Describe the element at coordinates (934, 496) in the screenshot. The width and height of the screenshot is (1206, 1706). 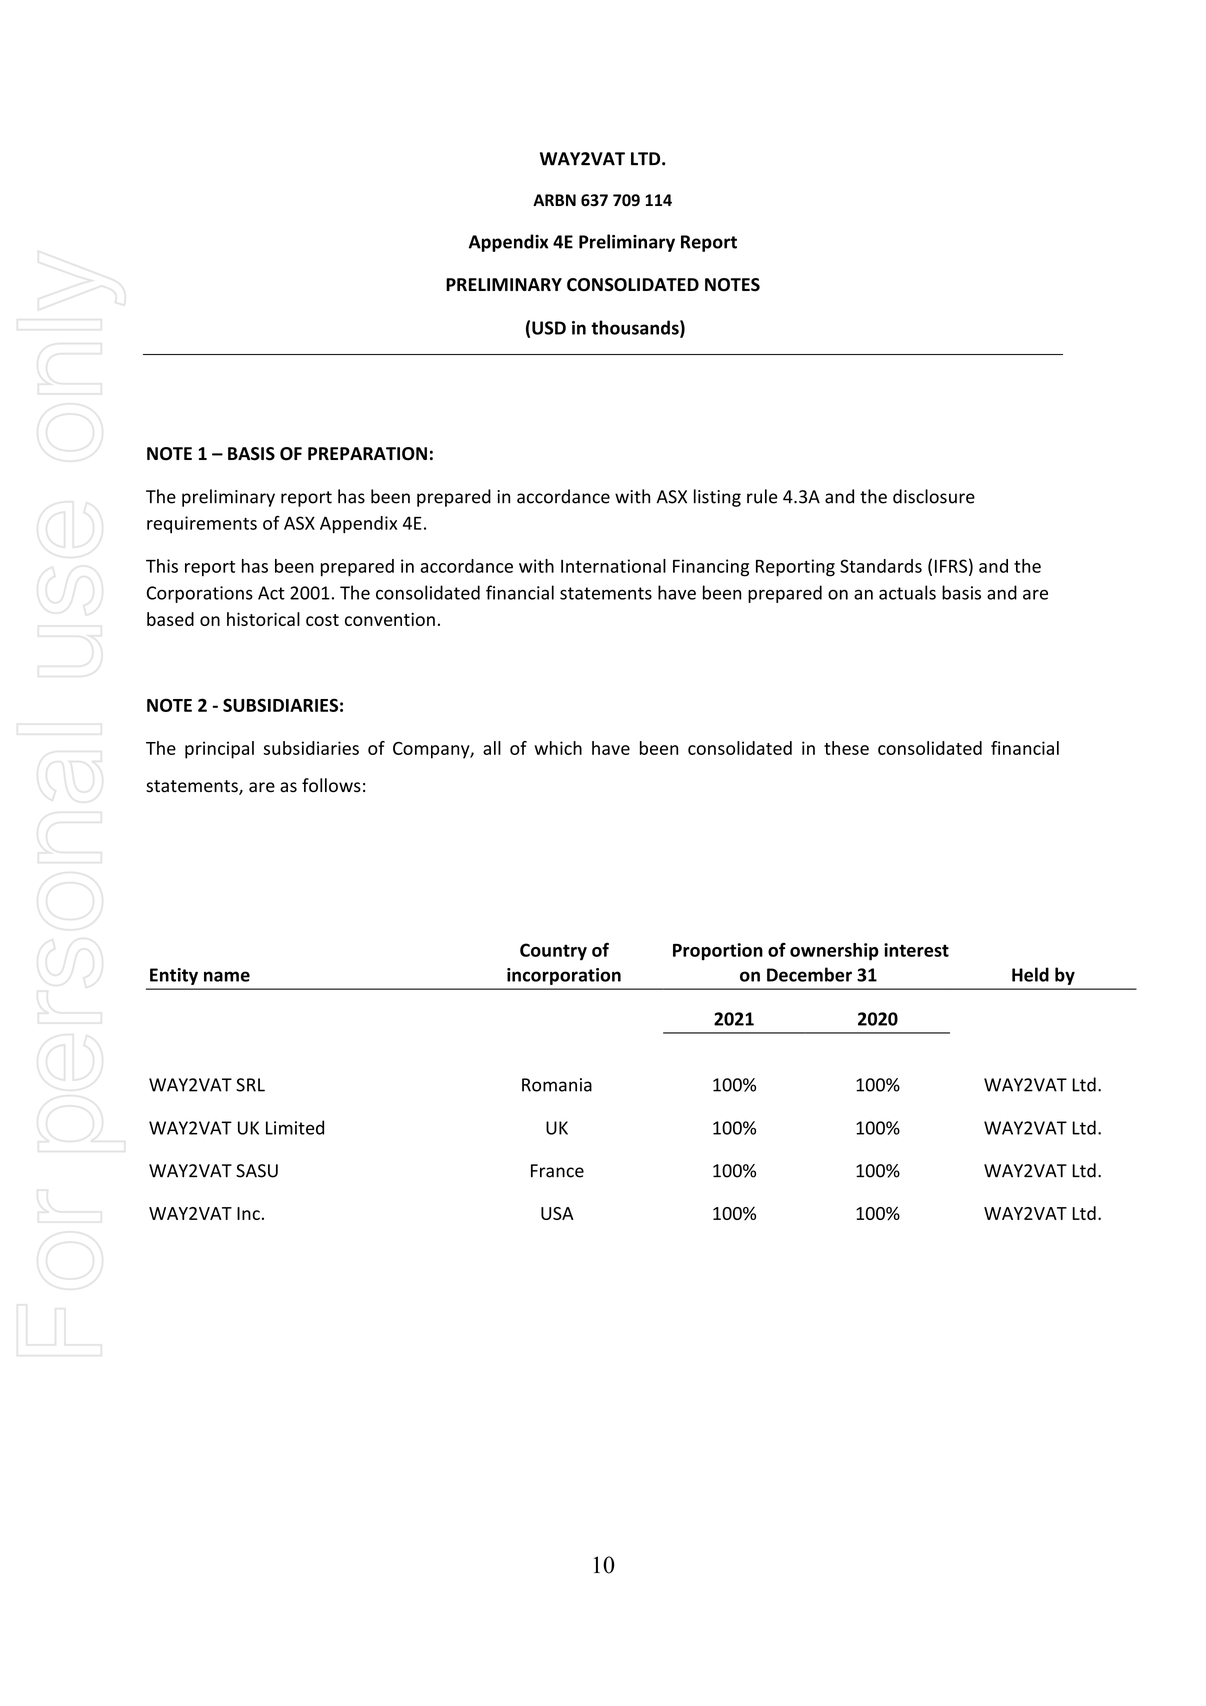
I see `disclosure` at that location.
